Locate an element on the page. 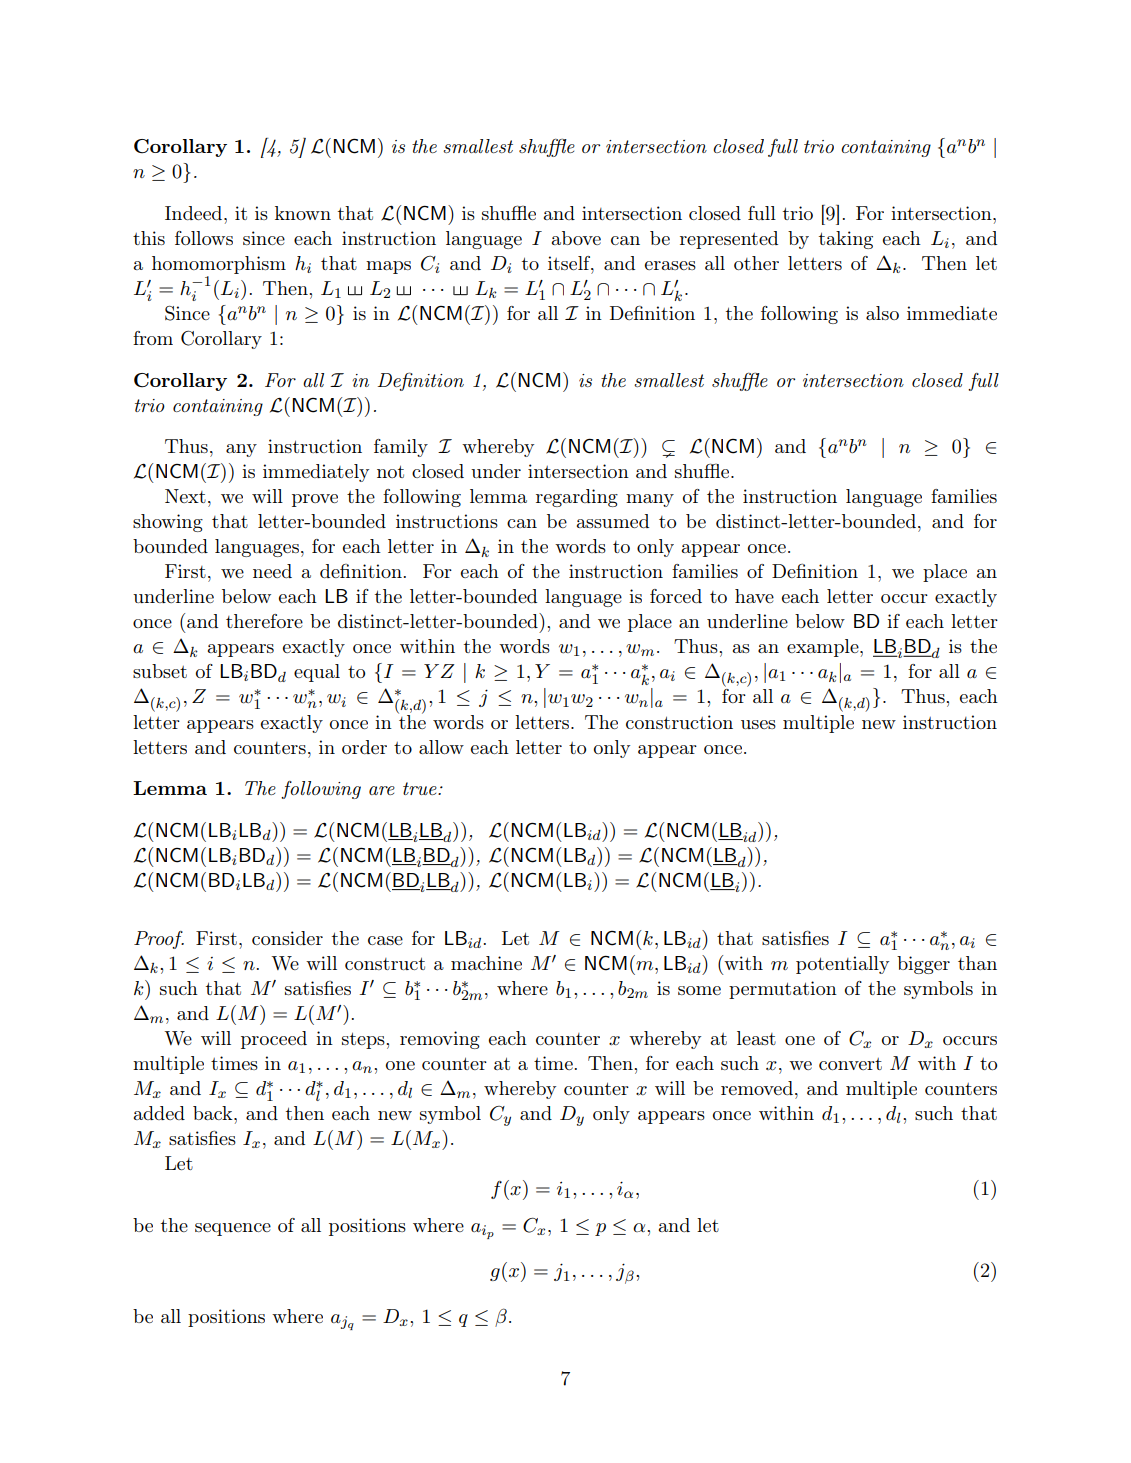 Image resolution: width=1131 pixels, height=1463 pixels. potentially is located at coordinates (842, 965).
